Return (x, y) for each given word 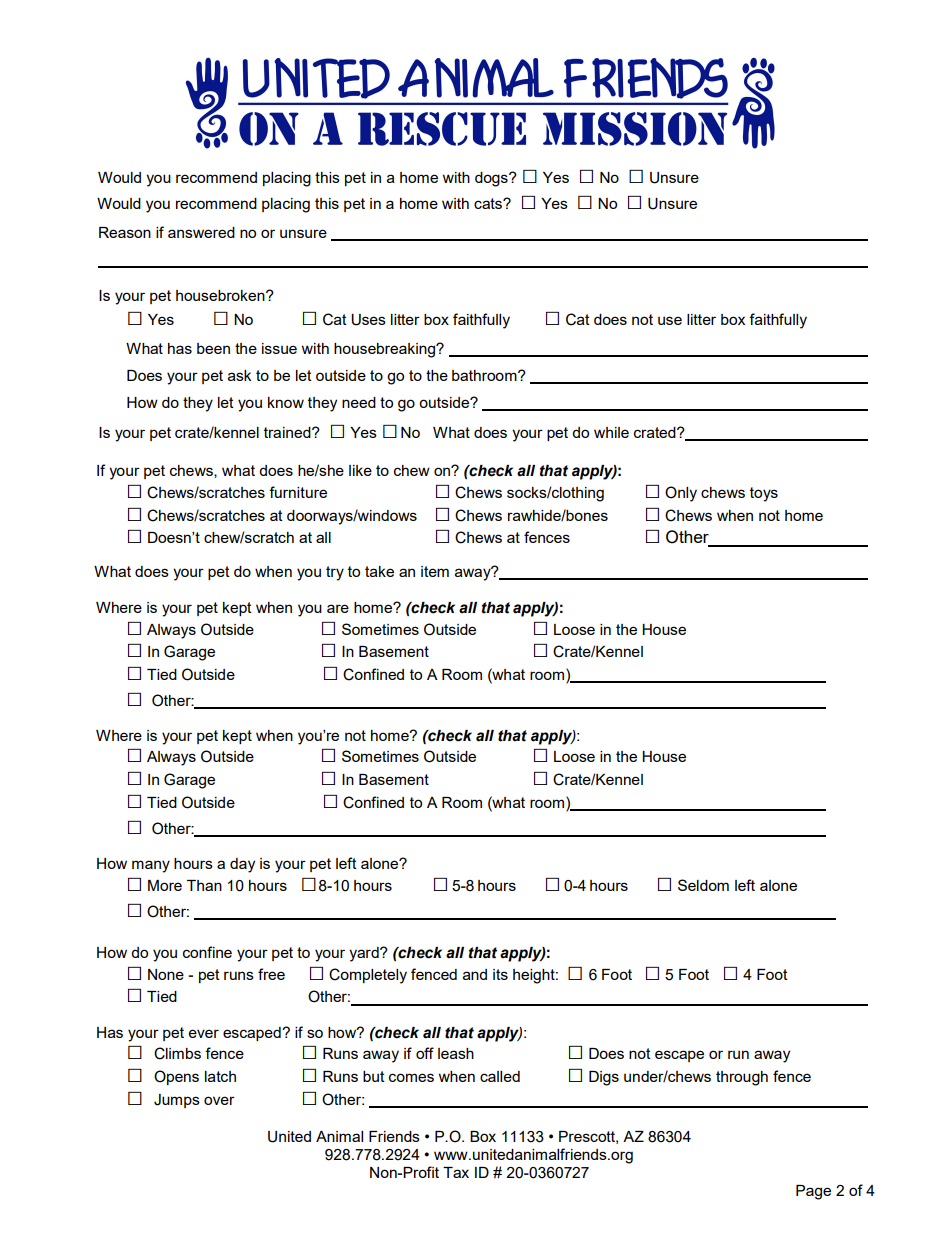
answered (201, 232)
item (435, 571)
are (338, 608)
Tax (456, 1172)
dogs (492, 179)
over (219, 1100)
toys (764, 494)
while (611, 432)
